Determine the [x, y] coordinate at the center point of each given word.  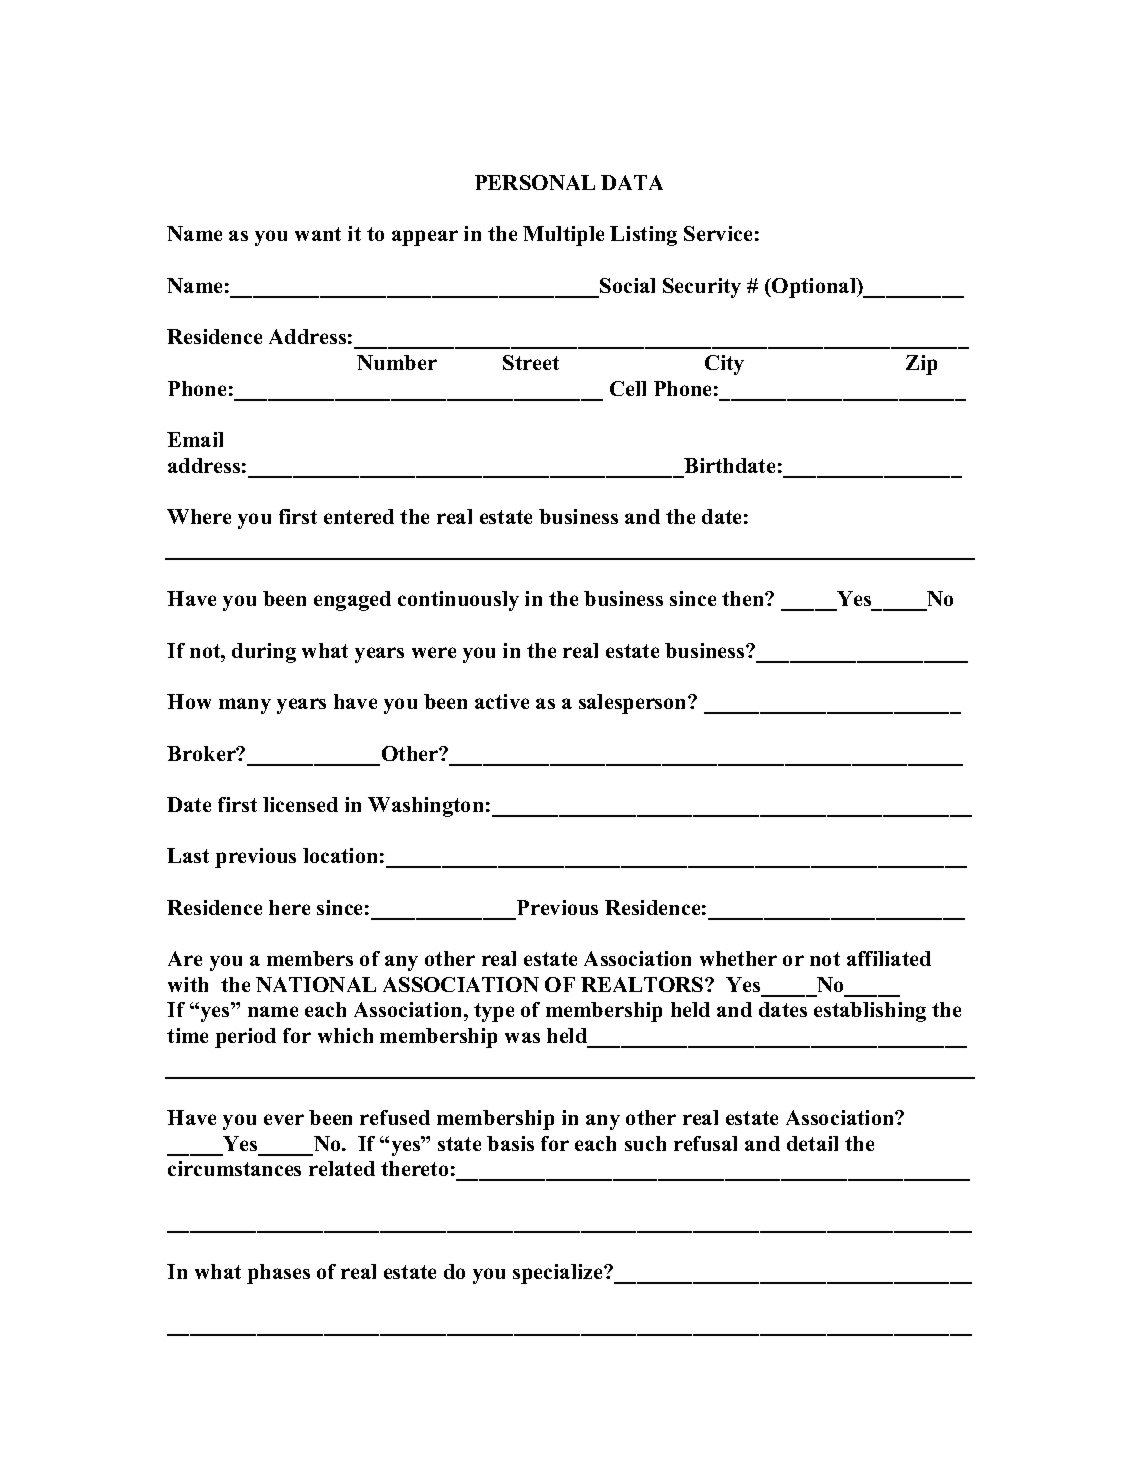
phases [278, 1274]
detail [812, 1143]
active [502, 701]
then [744, 598]
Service [718, 233]
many [245, 706]
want [318, 234]
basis [510, 1143]
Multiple [563, 236]
